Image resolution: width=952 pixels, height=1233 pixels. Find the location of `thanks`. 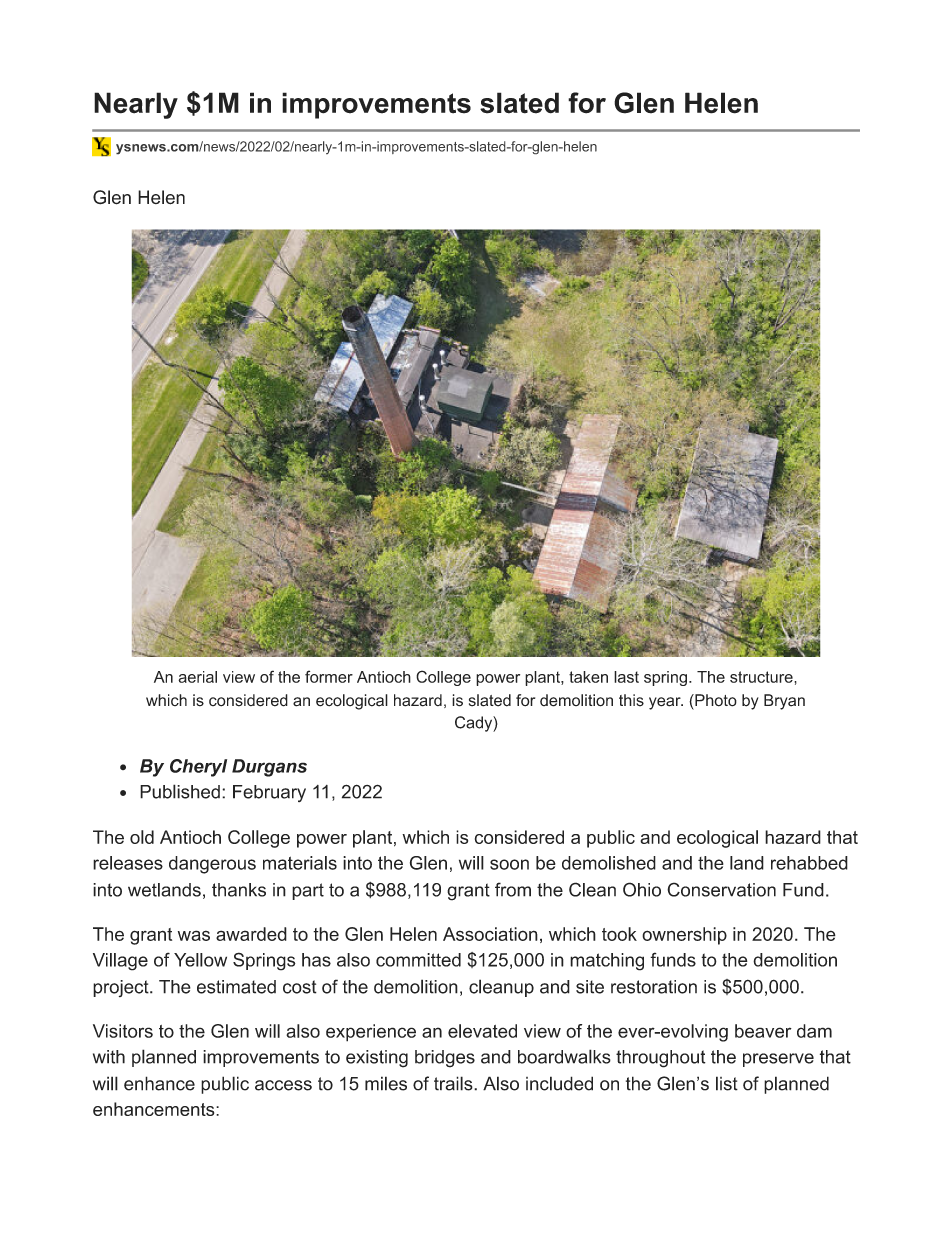

thanks is located at coordinates (239, 890).
